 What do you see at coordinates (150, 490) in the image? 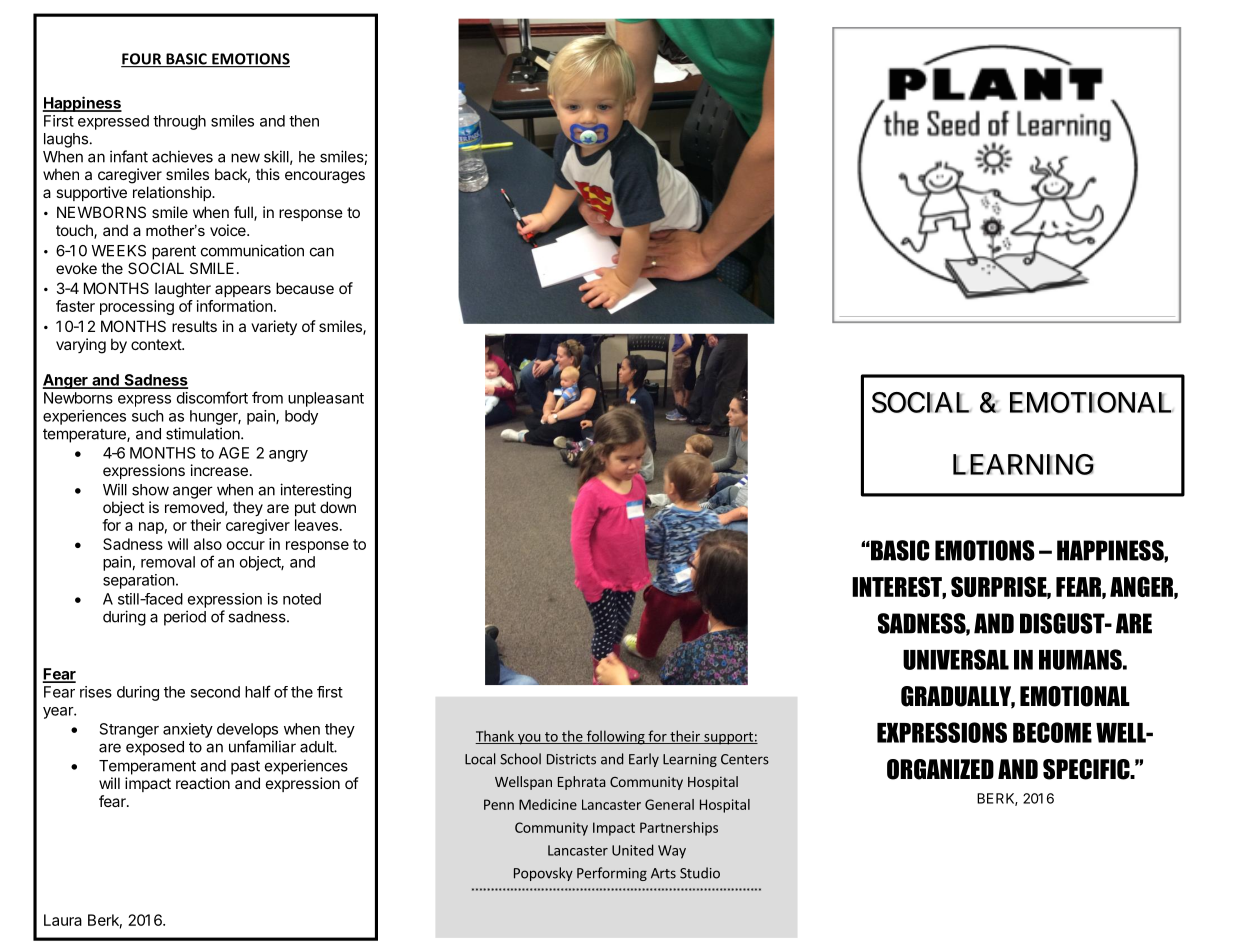
I see `show` at bounding box center [150, 490].
